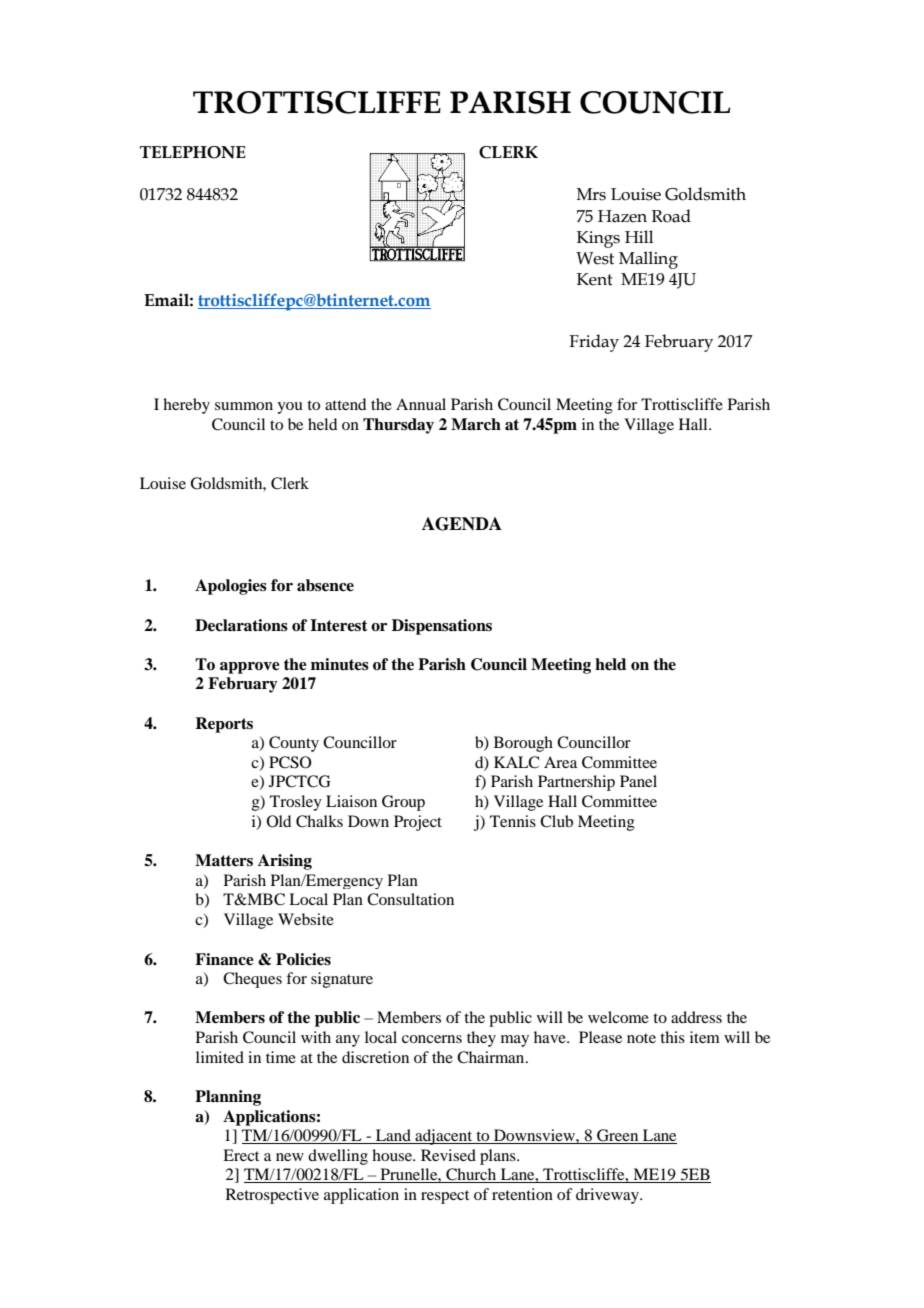 The image size is (924, 1308). What do you see at coordinates (244, 406) in the screenshot?
I see `summon` at bounding box center [244, 406].
